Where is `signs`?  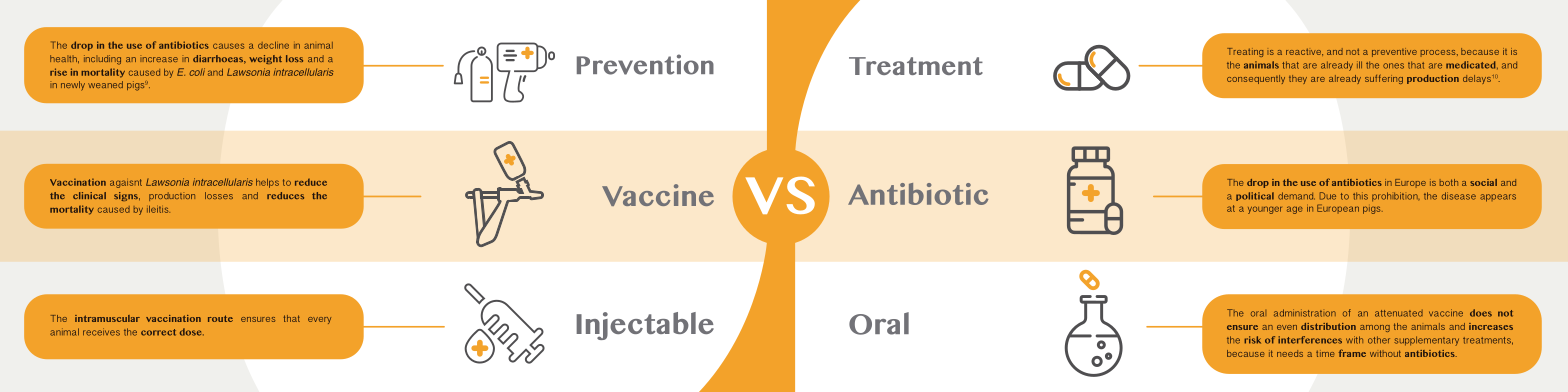
signs is located at coordinates (127, 196).
